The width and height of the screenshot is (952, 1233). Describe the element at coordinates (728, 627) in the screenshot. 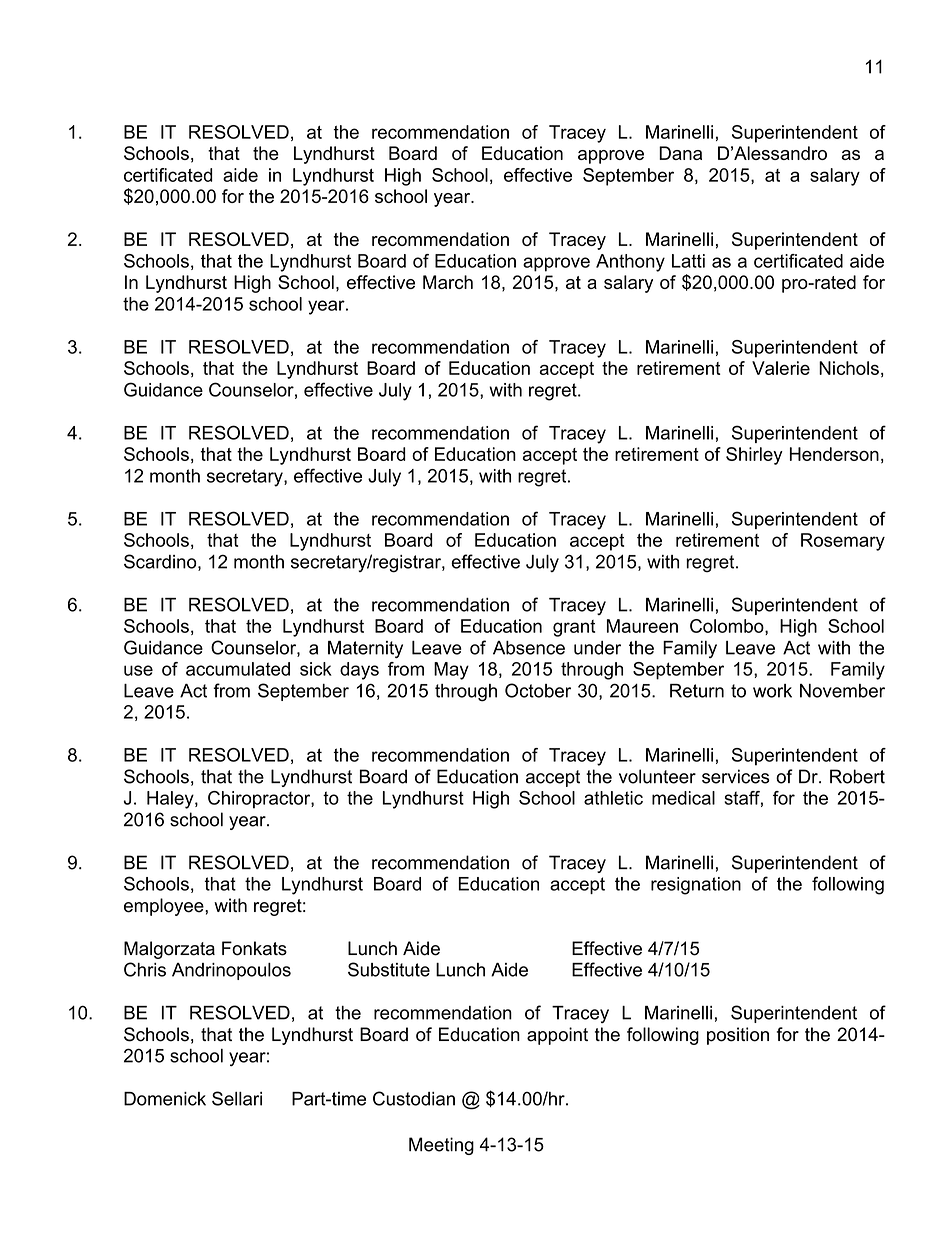

I see `Colombo` at that location.
